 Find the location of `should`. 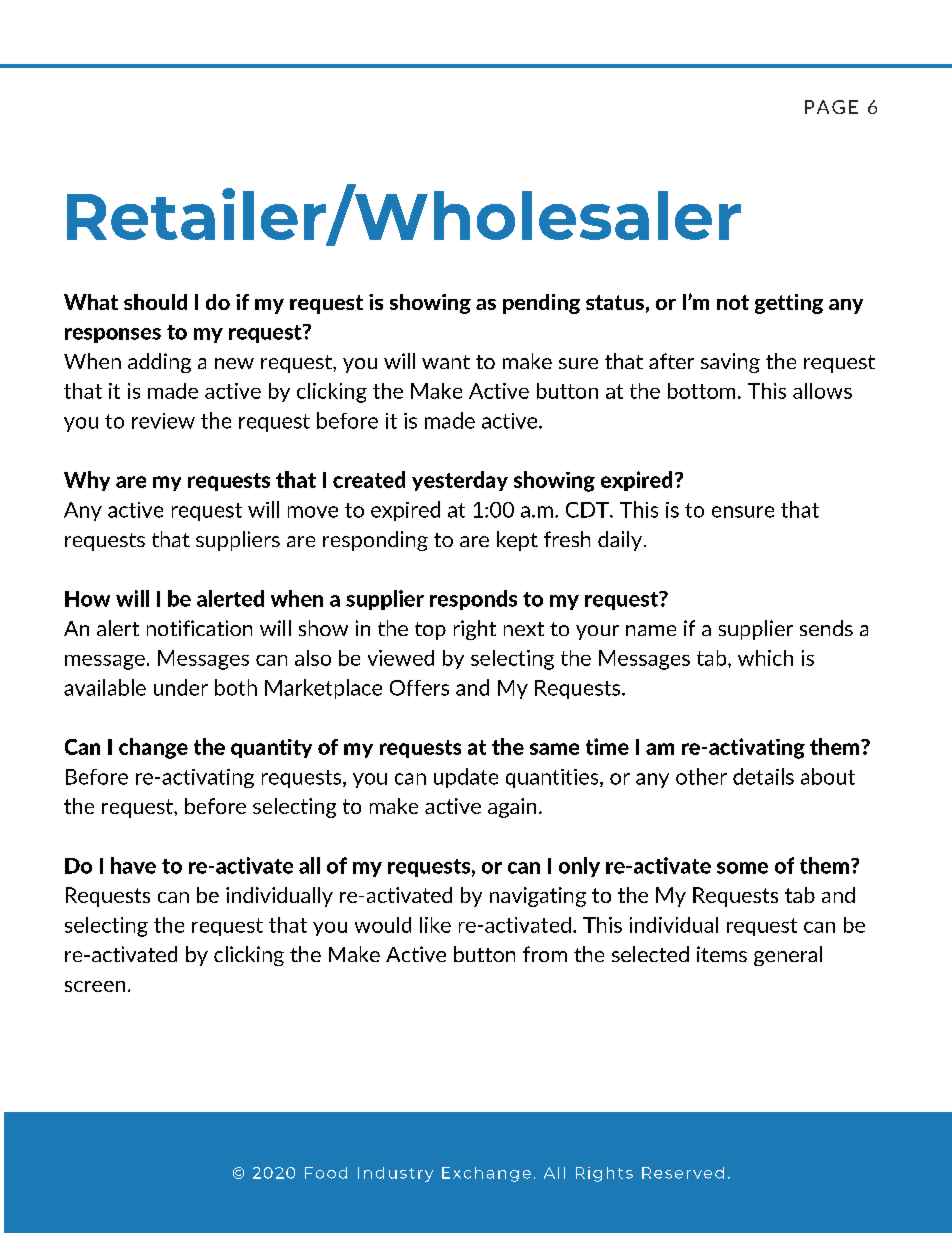

should is located at coordinates (155, 302).
